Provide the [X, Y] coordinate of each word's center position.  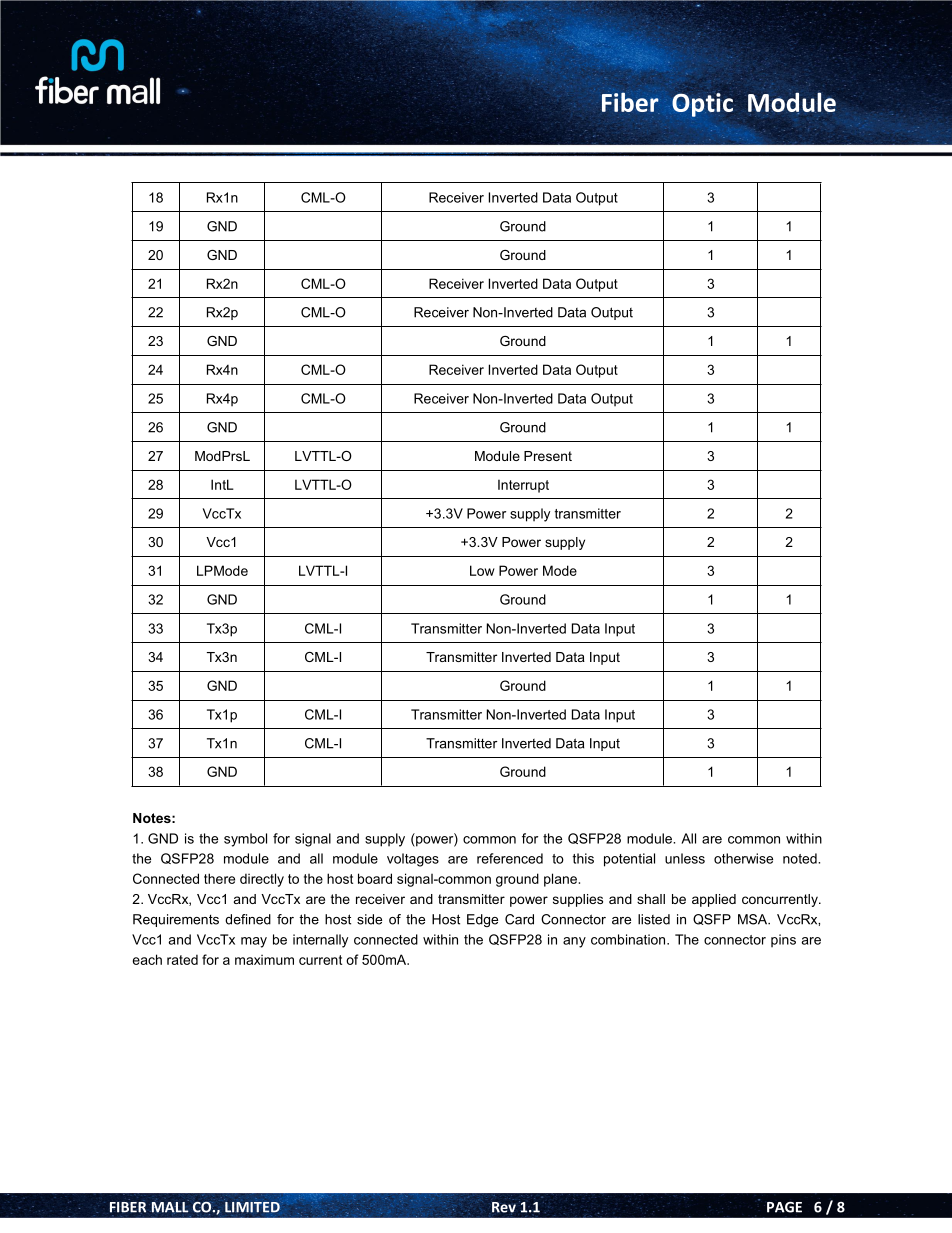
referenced [510, 858]
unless [685, 858]
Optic [702, 105]
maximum [264, 960]
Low [482, 570]
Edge [482, 920]
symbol [245, 840]
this [583, 858]
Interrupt [523, 486]
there [219, 878]
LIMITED [252, 1207]
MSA [754, 919]
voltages [413, 860]
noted [801, 858]
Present [548, 456]
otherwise [743, 858]
